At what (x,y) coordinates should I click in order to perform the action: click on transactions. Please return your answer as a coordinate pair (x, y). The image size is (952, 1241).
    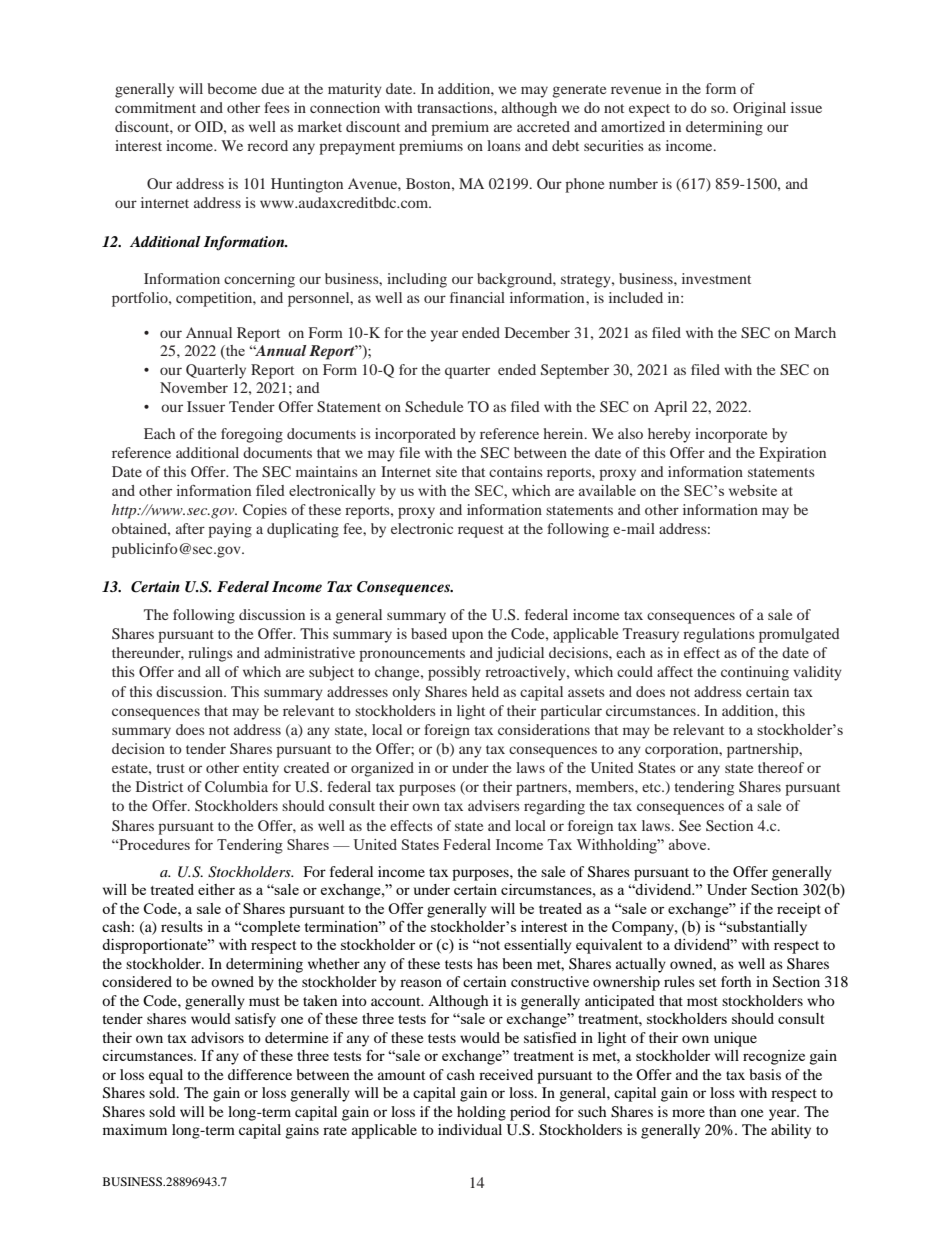
    Looking at the image, I should click on (456, 107).
